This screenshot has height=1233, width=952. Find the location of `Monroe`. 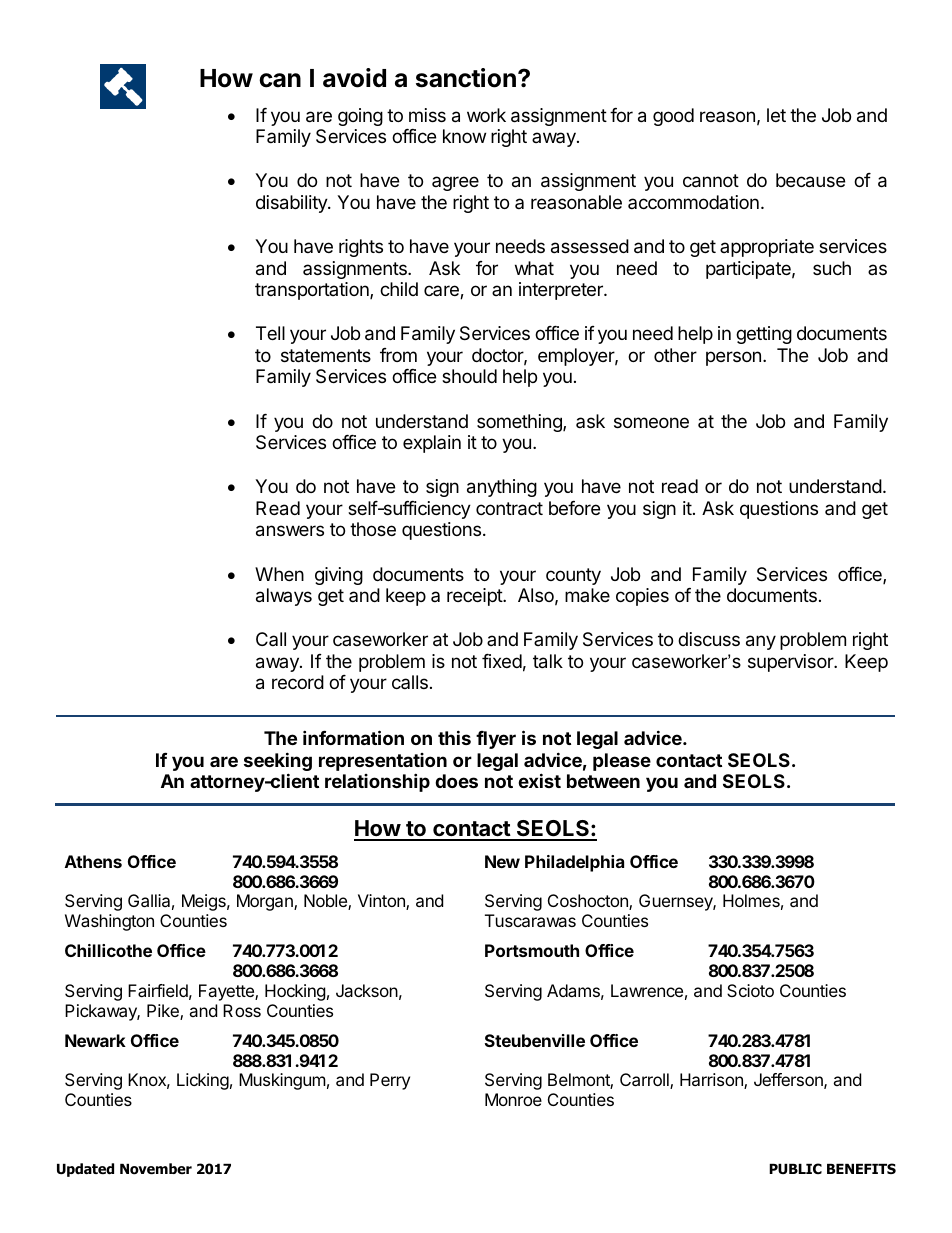

Monroe is located at coordinates (513, 1099).
